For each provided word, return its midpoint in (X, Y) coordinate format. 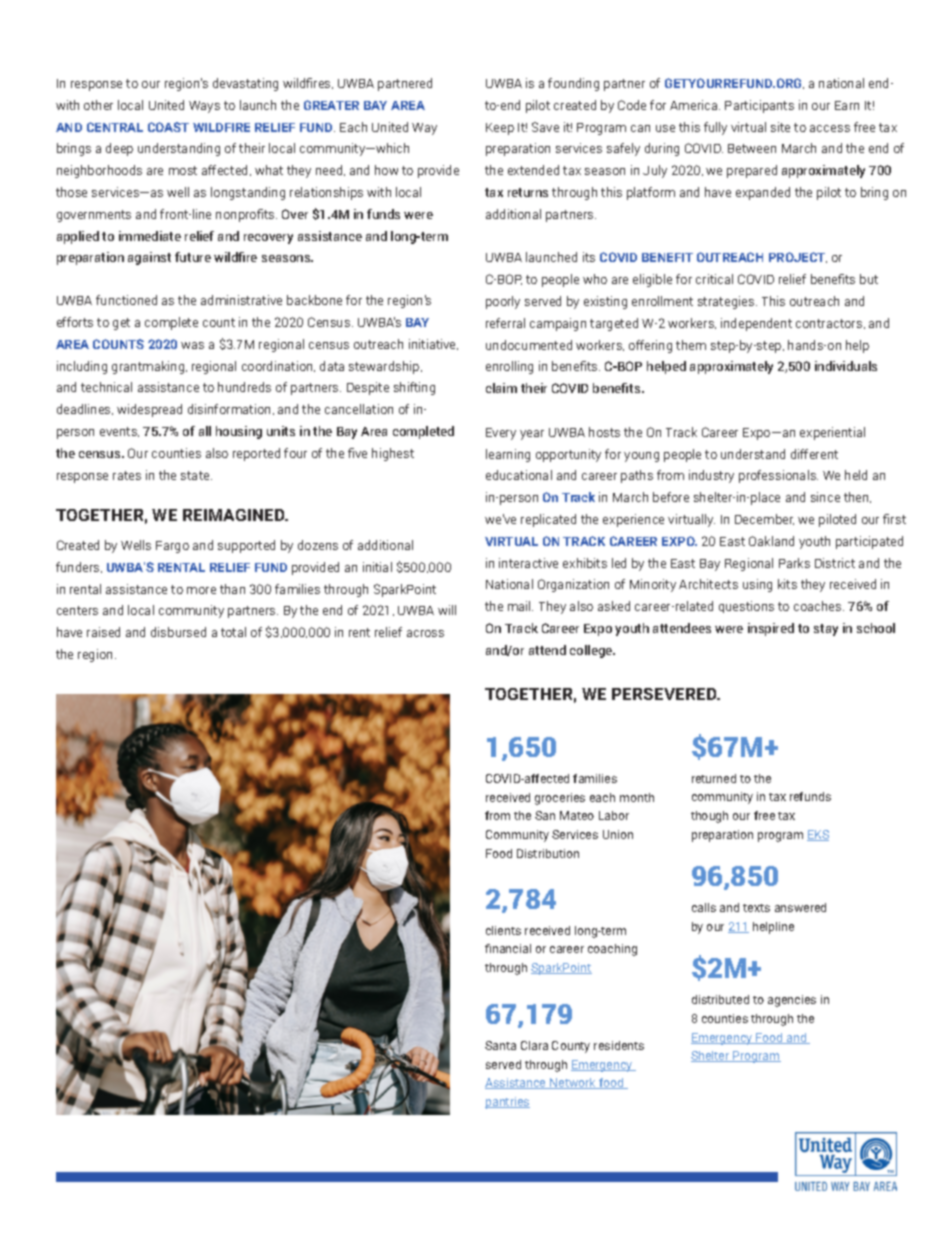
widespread (149, 410)
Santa (500, 1045)
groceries (560, 799)
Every (501, 434)
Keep (500, 129)
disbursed (178, 632)
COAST (168, 127)
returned (714, 778)
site (780, 127)
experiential (832, 433)
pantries (507, 1103)
